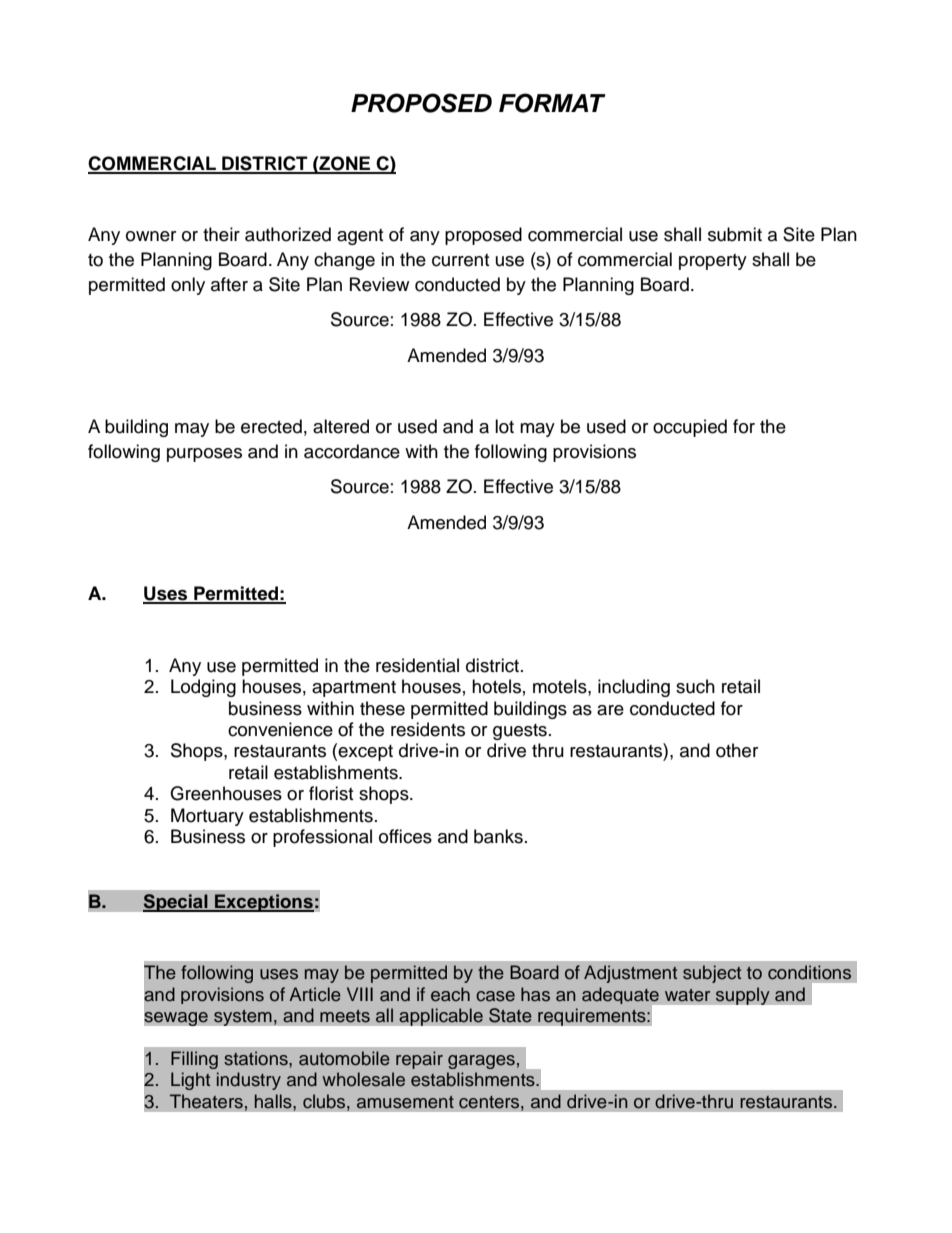  What do you see at coordinates (249, 1081) in the screenshot?
I see `industry` at bounding box center [249, 1081].
